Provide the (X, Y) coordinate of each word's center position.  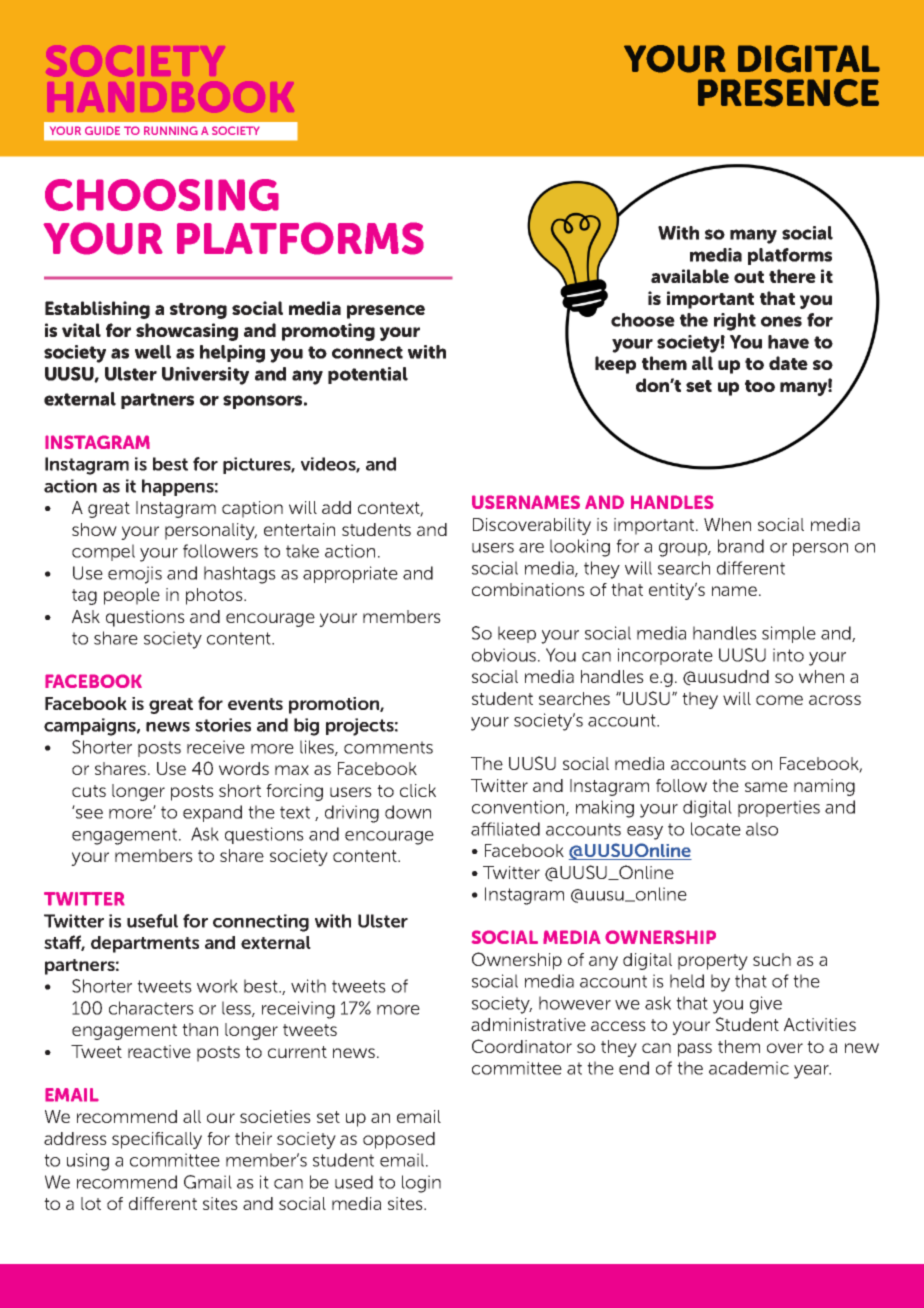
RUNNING (171, 130)
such (772, 959)
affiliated (505, 829)
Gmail (208, 1182)
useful (152, 921)
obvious (505, 655)
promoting (328, 332)
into (788, 655)
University (205, 376)
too (760, 386)
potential (368, 375)
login (421, 1184)
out (749, 277)
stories (223, 725)
